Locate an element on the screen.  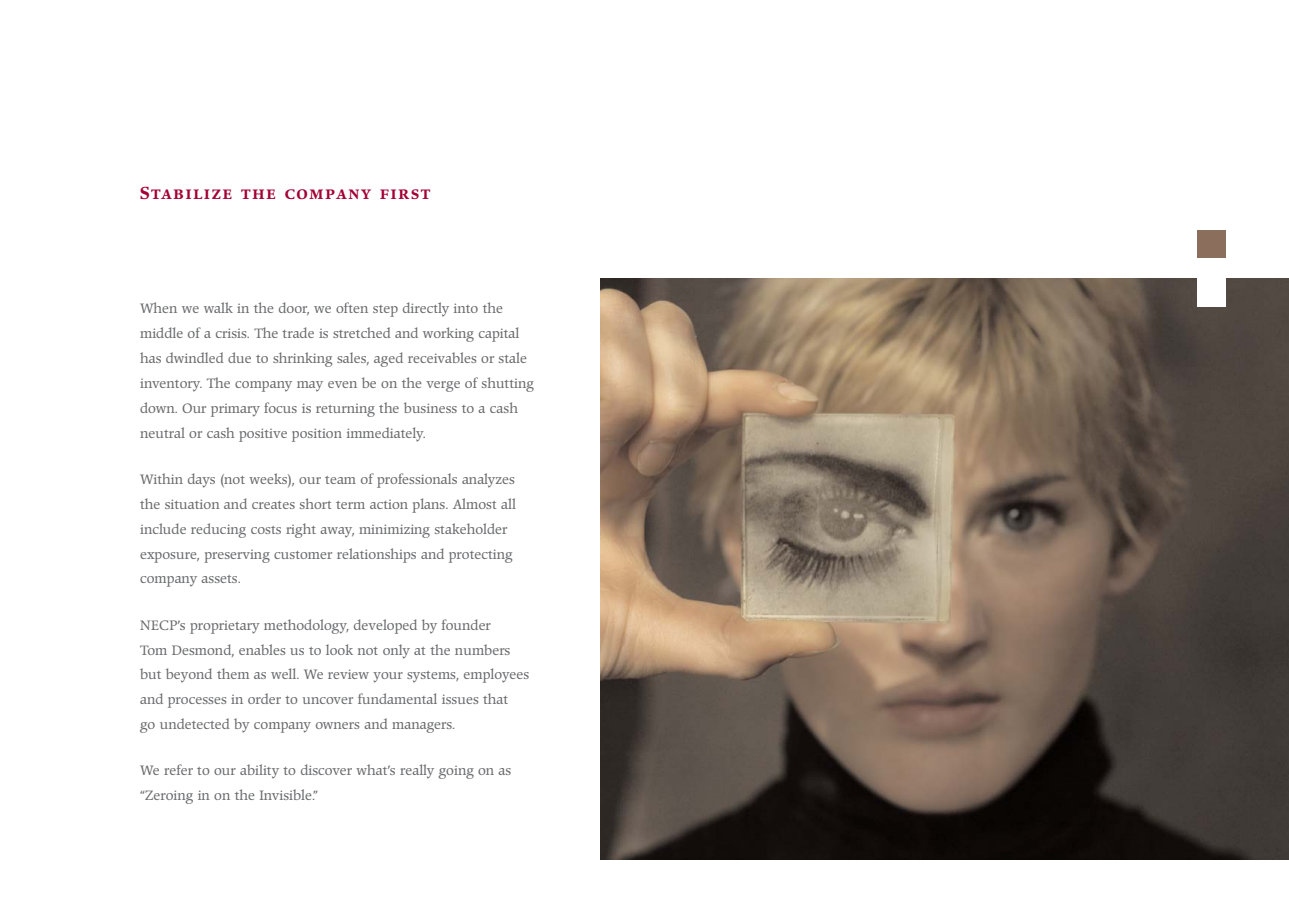
walk is located at coordinates (218, 307).
